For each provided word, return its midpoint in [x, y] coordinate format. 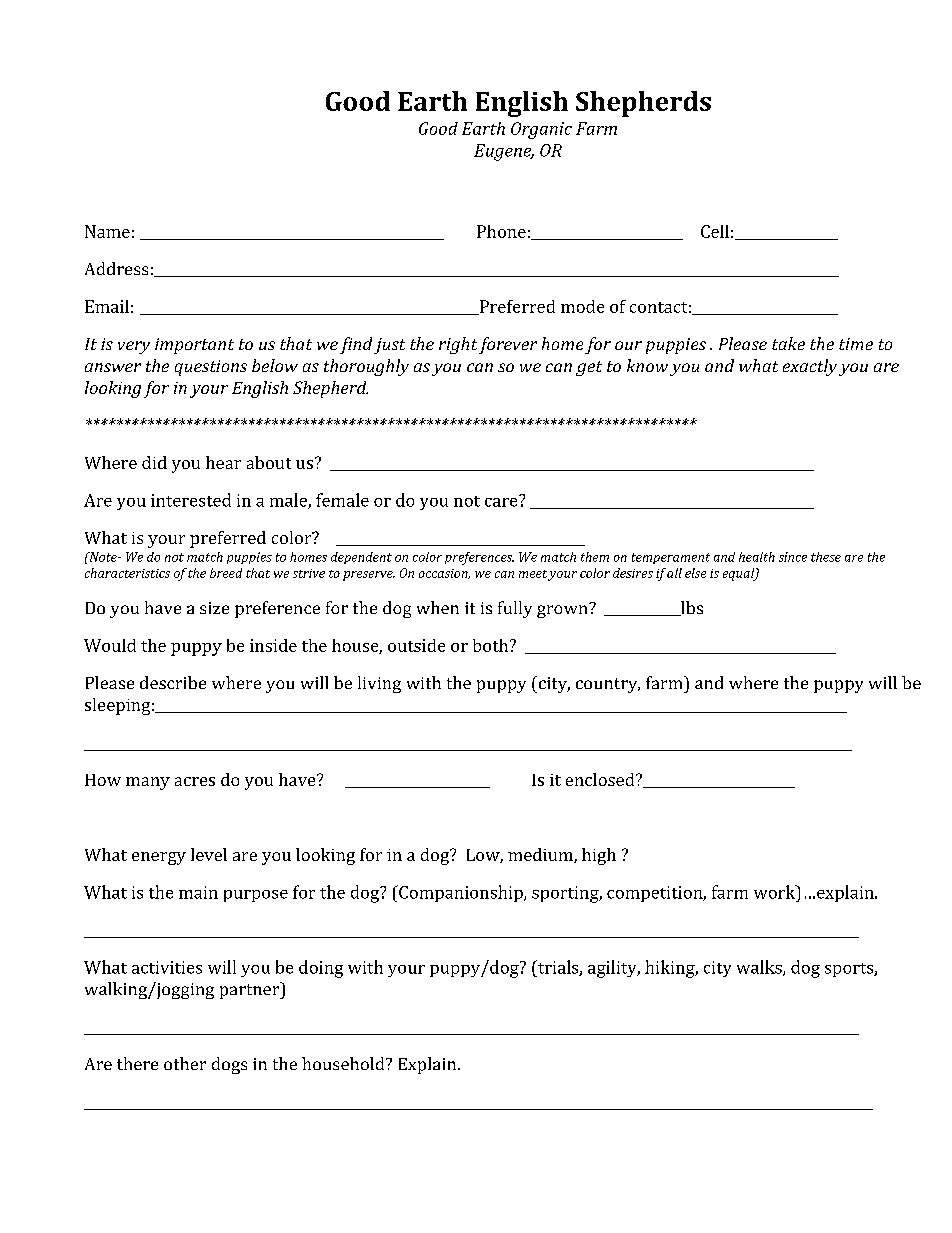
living [379, 684]
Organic [541, 130]
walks [759, 967]
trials [557, 968]
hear [223, 462]
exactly [810, 367]
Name [107, 231]
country [607, 685]
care [501, 502]
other [185, 1063]
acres [195, 781]
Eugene [504, 152]
